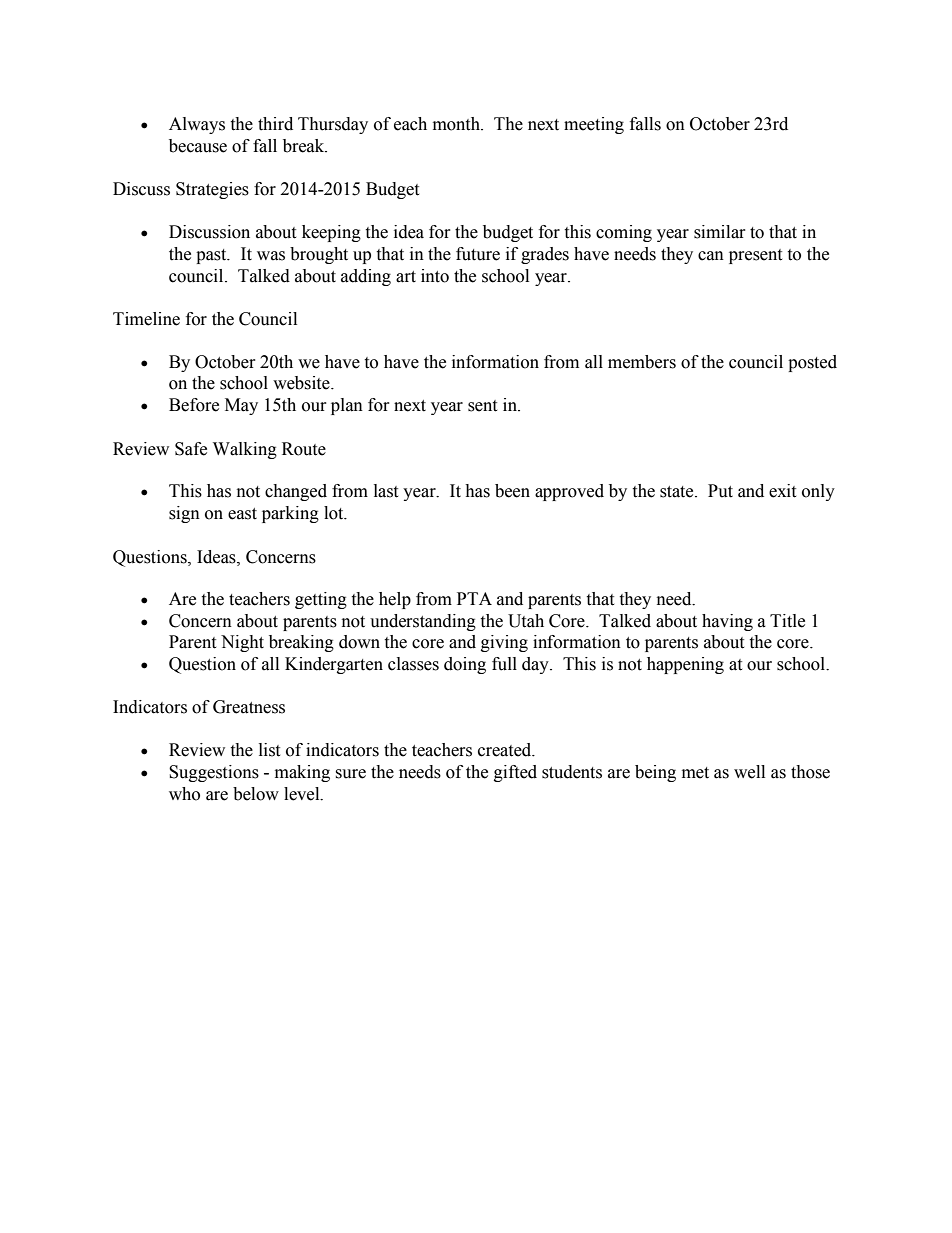  I want to click on month, so click(458, 124).
